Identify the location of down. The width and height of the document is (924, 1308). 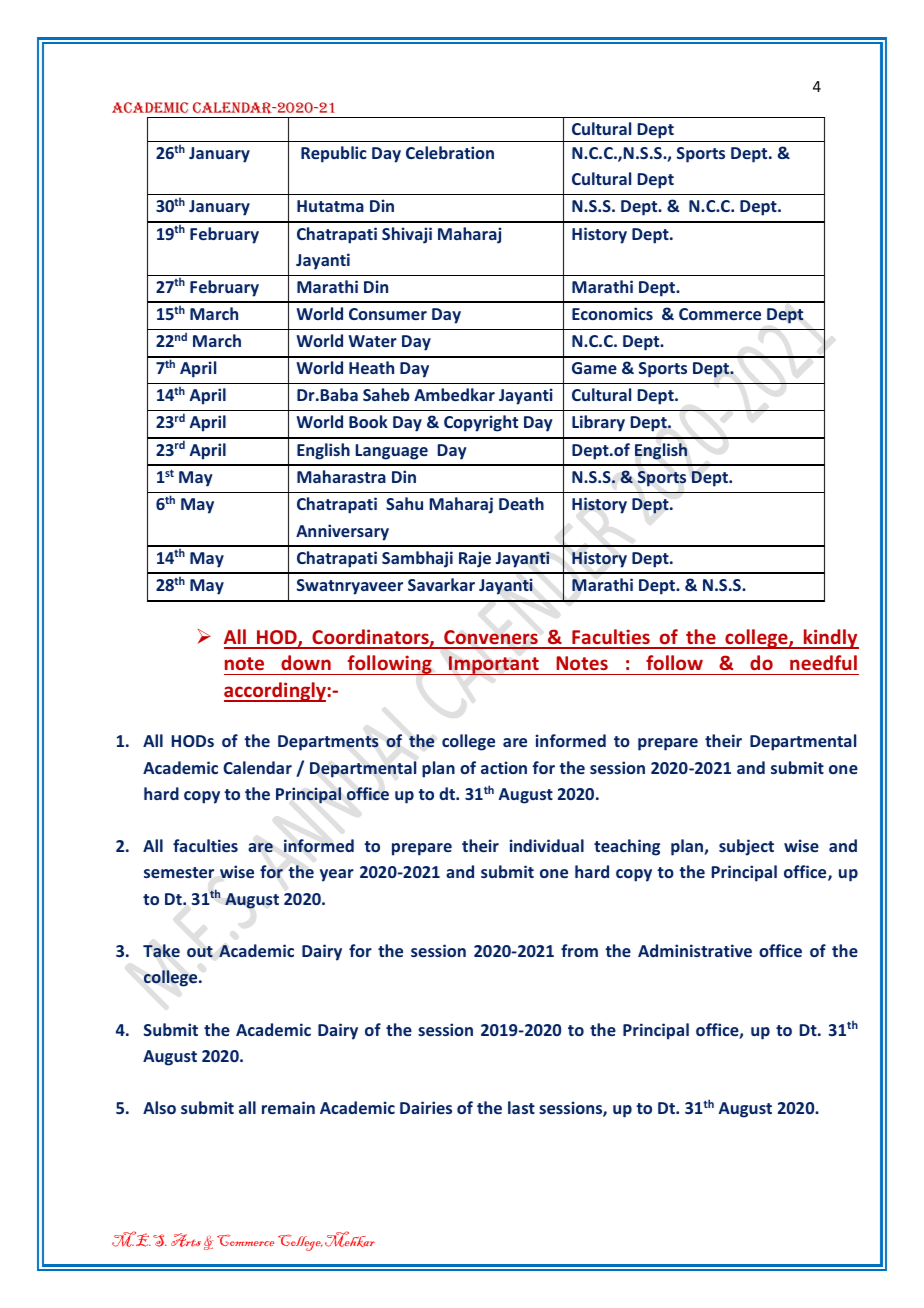
(306, 662).
